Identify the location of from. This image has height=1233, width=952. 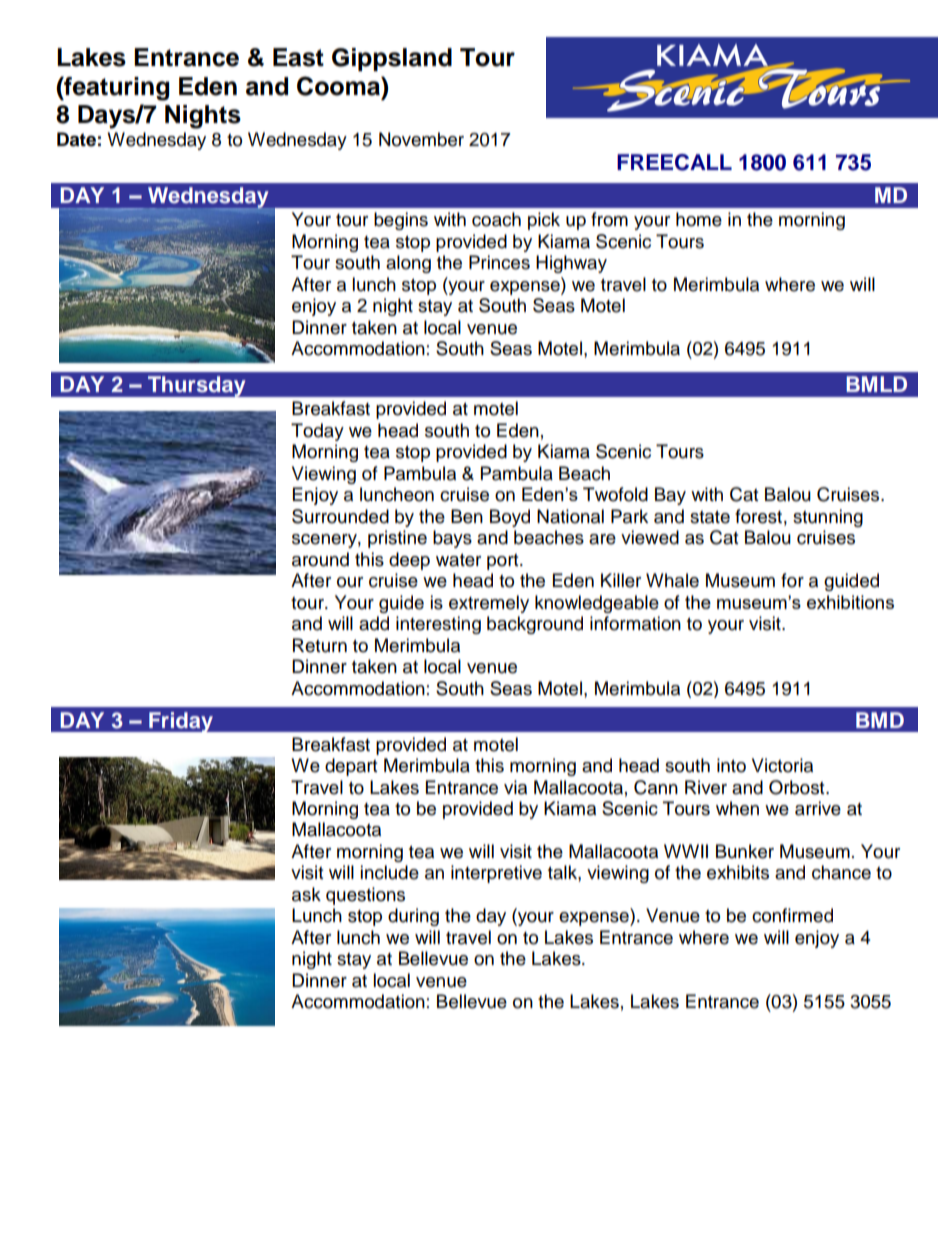
(609, 219).
